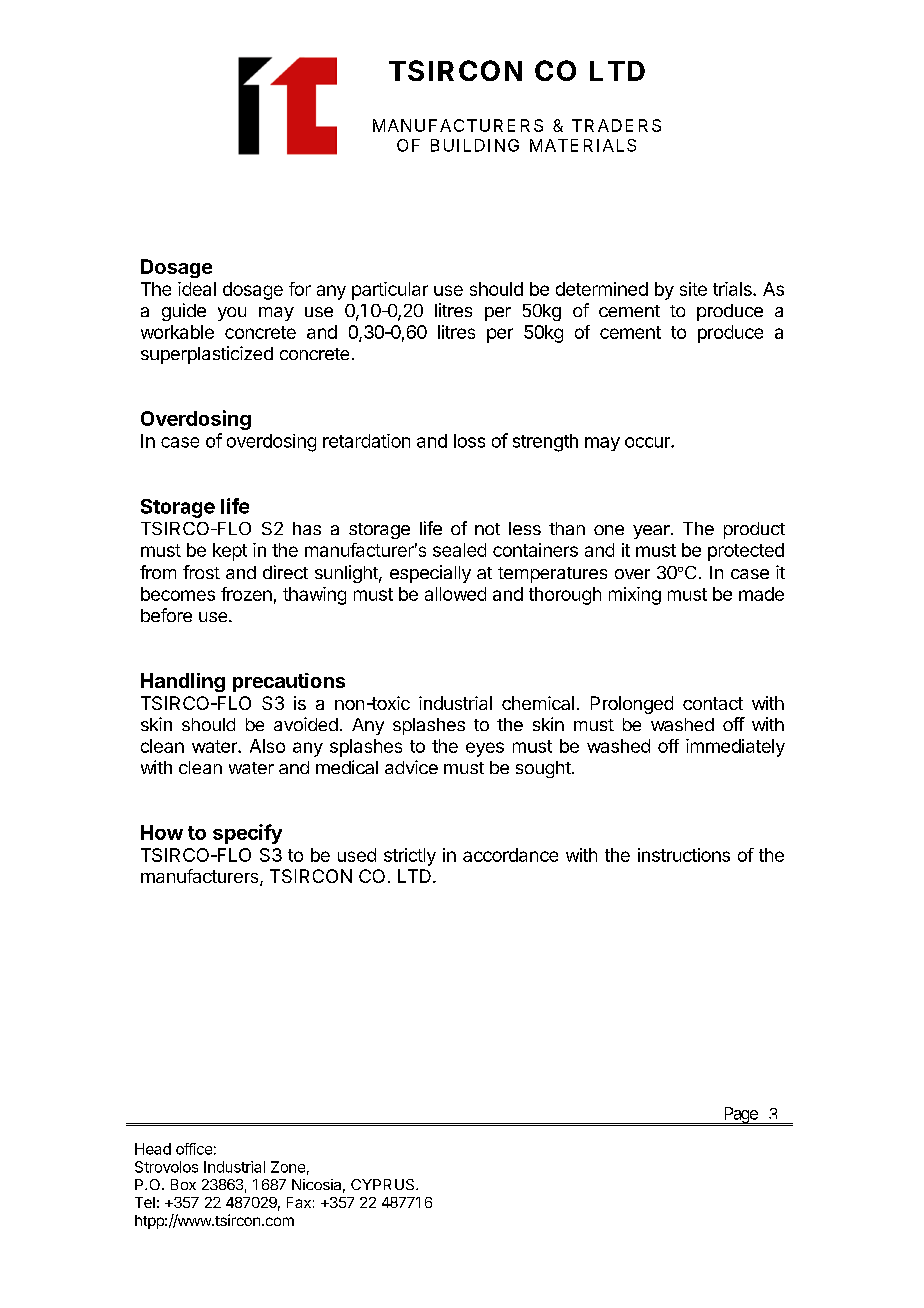 This page has width=924, height=1308. I want to click on office, so click(194, 1149).
